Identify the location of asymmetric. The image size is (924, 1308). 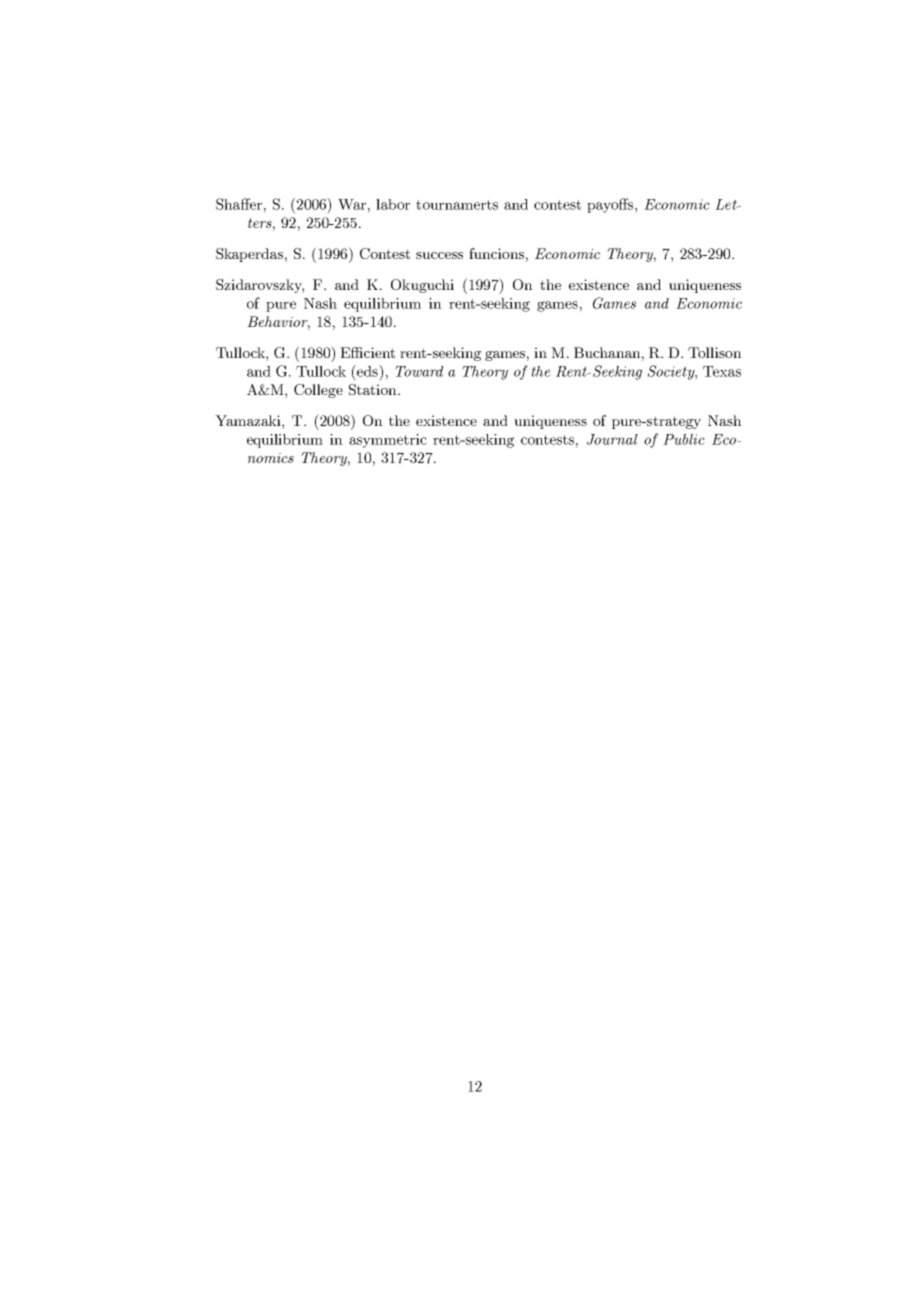
(388, 441).
